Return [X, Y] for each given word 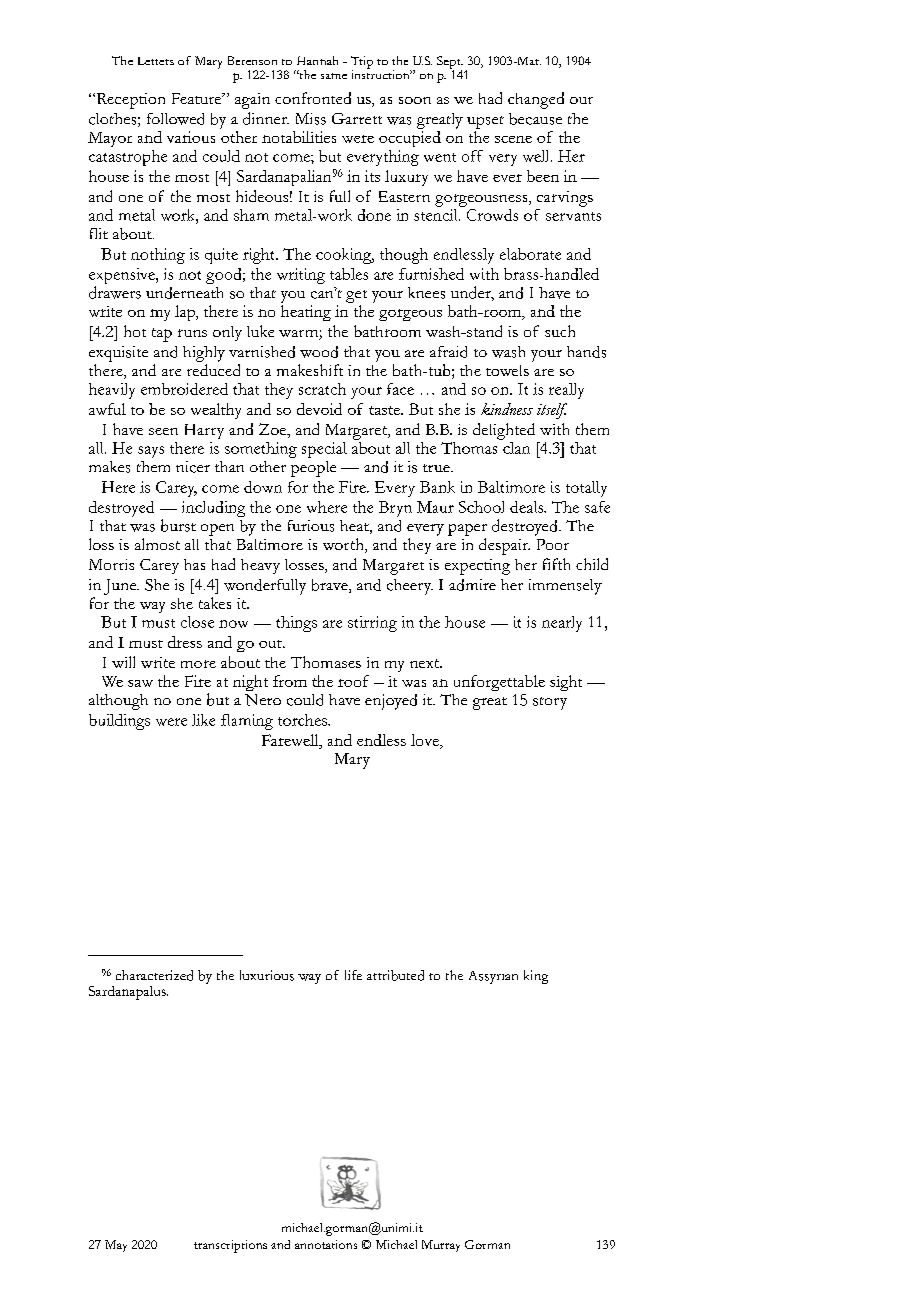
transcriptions [230, 1246]
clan [516, 448]
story [550, 703]
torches [304, 720]
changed [536, 100]
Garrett [357, 118]
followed [175, 119]
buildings [119, 722]
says [151, 452]
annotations [326, 1244]
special [324, 450]
